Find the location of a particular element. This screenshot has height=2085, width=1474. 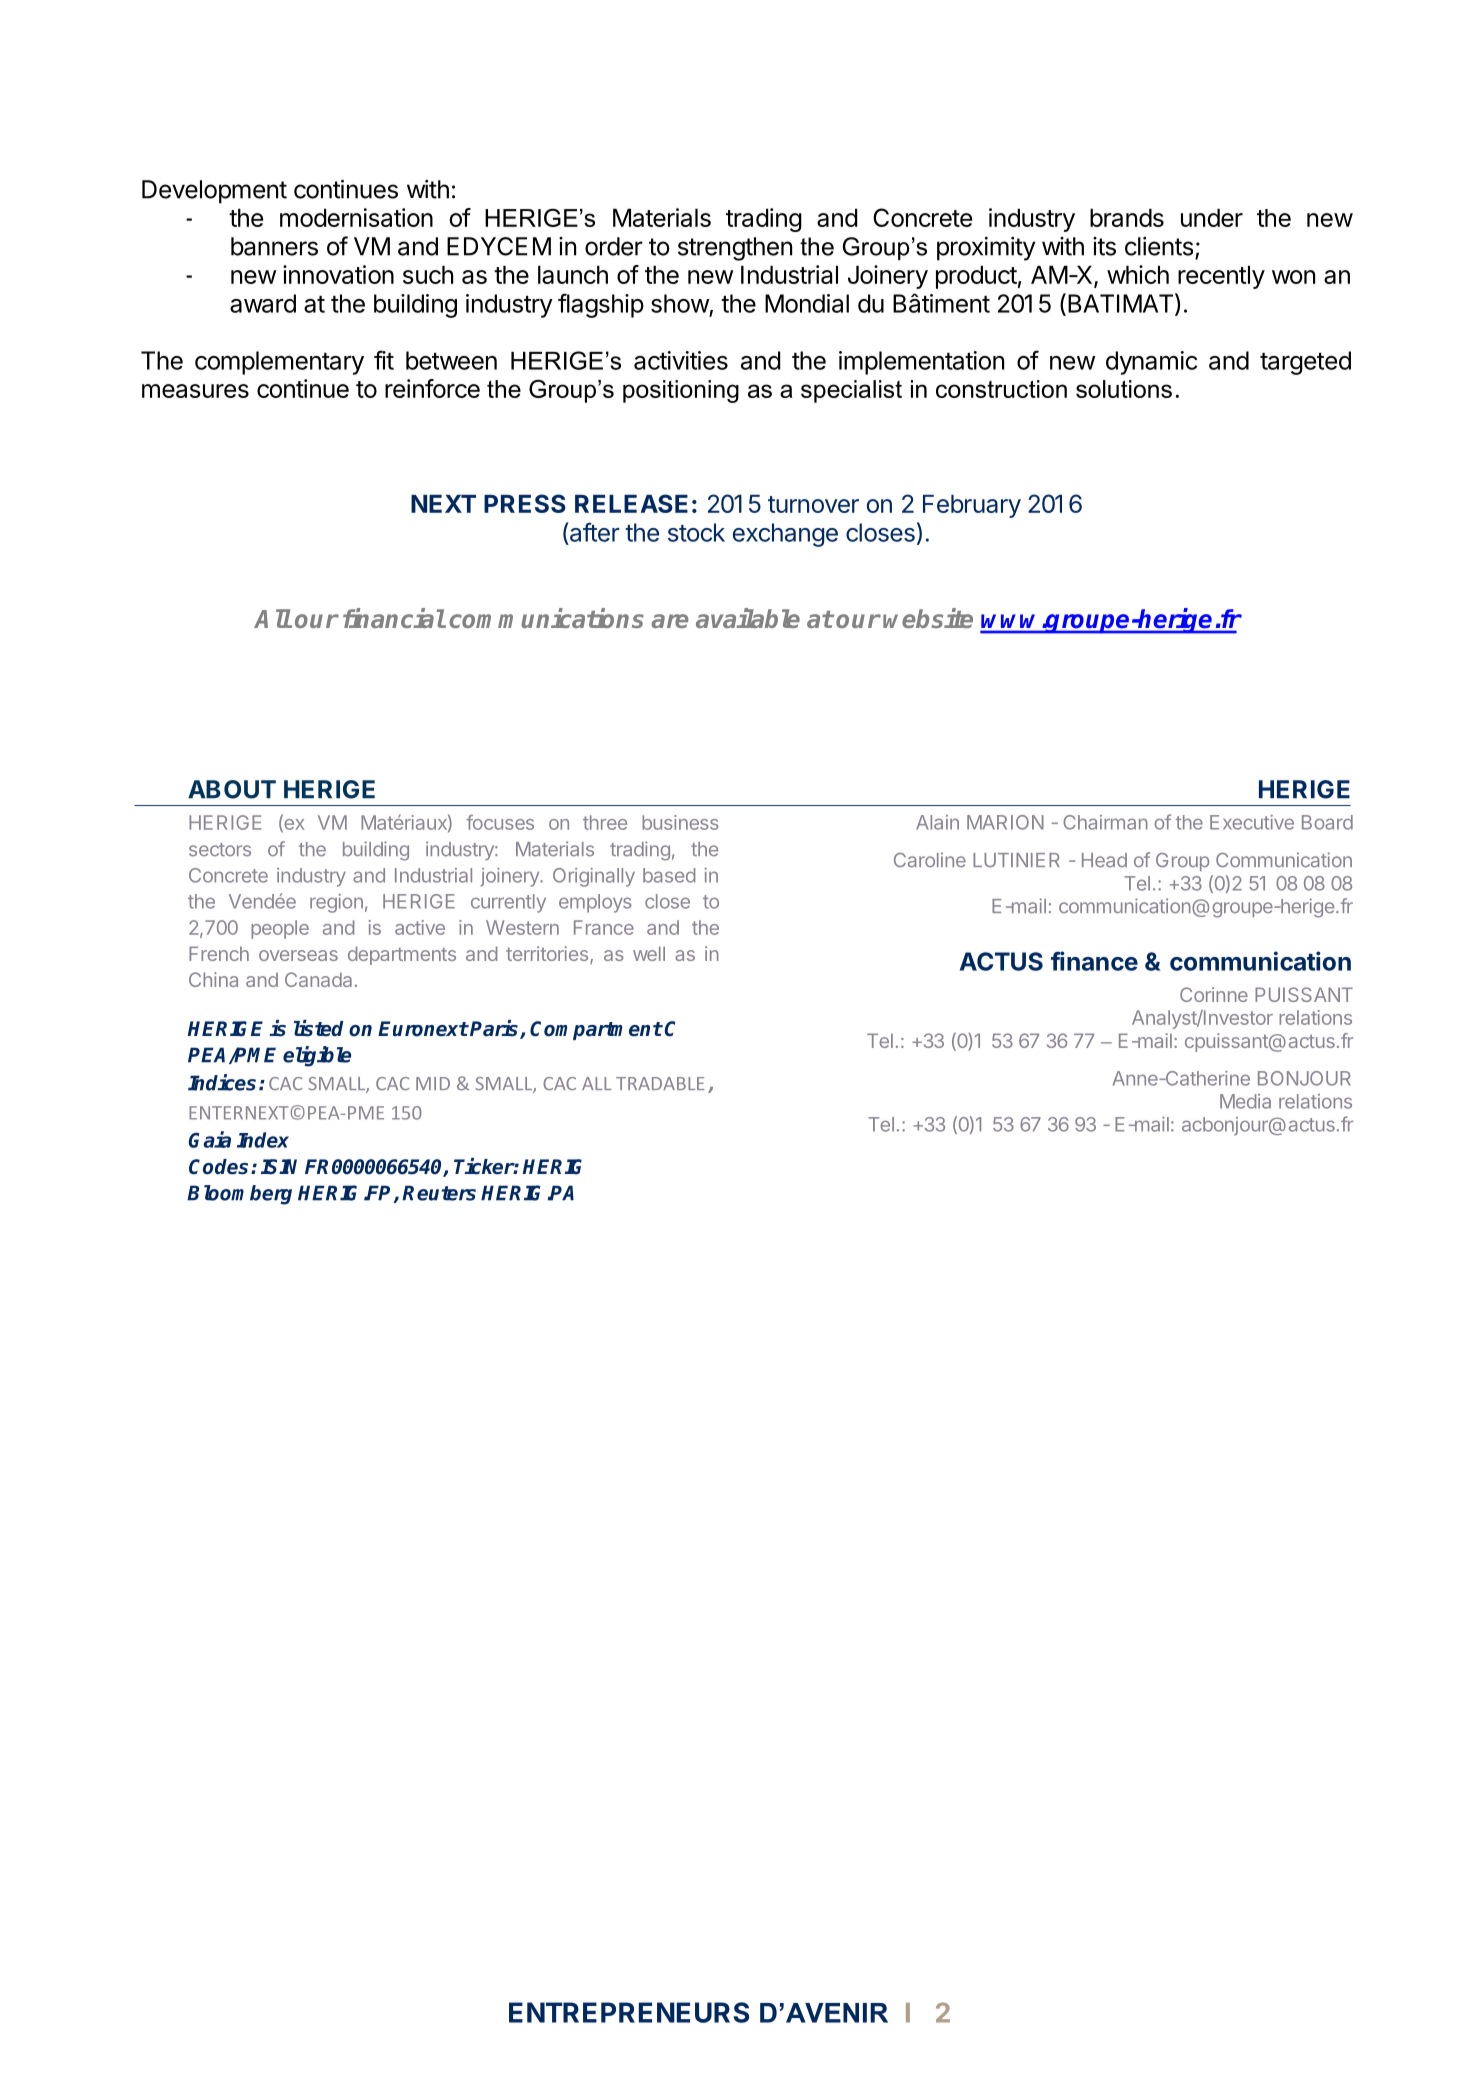

strengthen is located at coordinates (735, 249).
